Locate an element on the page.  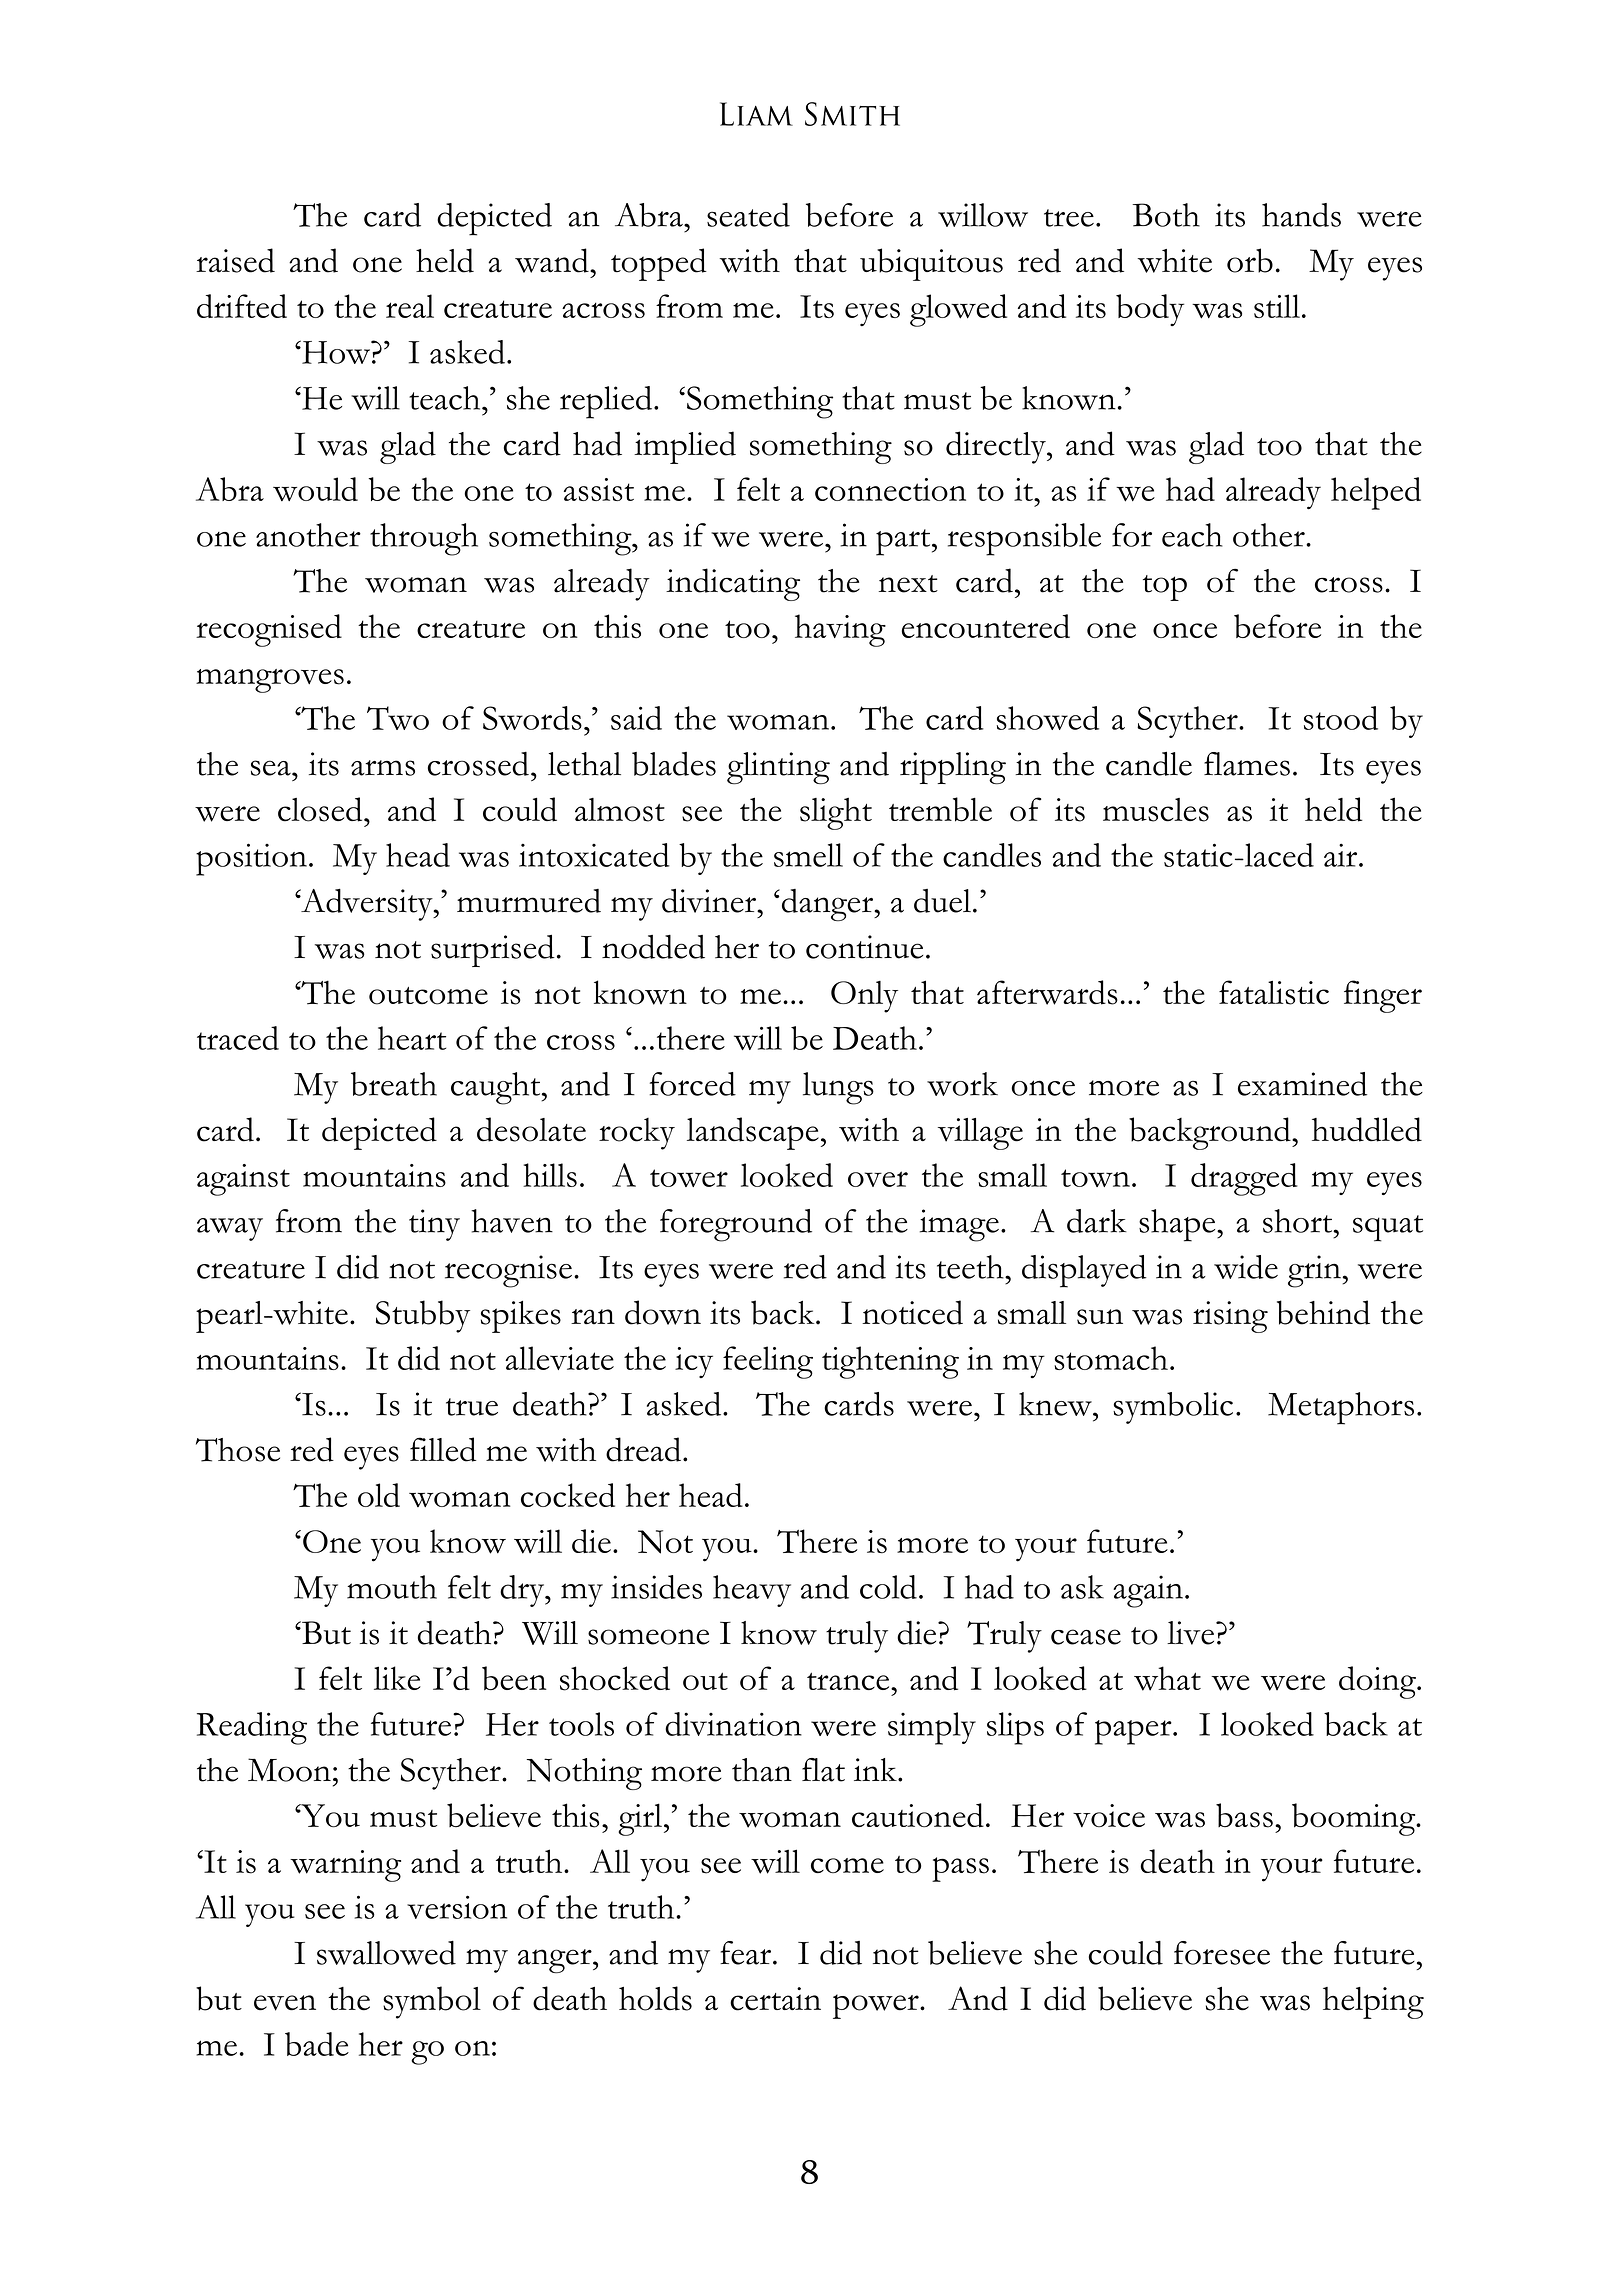
seated is located at coordinates (748, 215).
